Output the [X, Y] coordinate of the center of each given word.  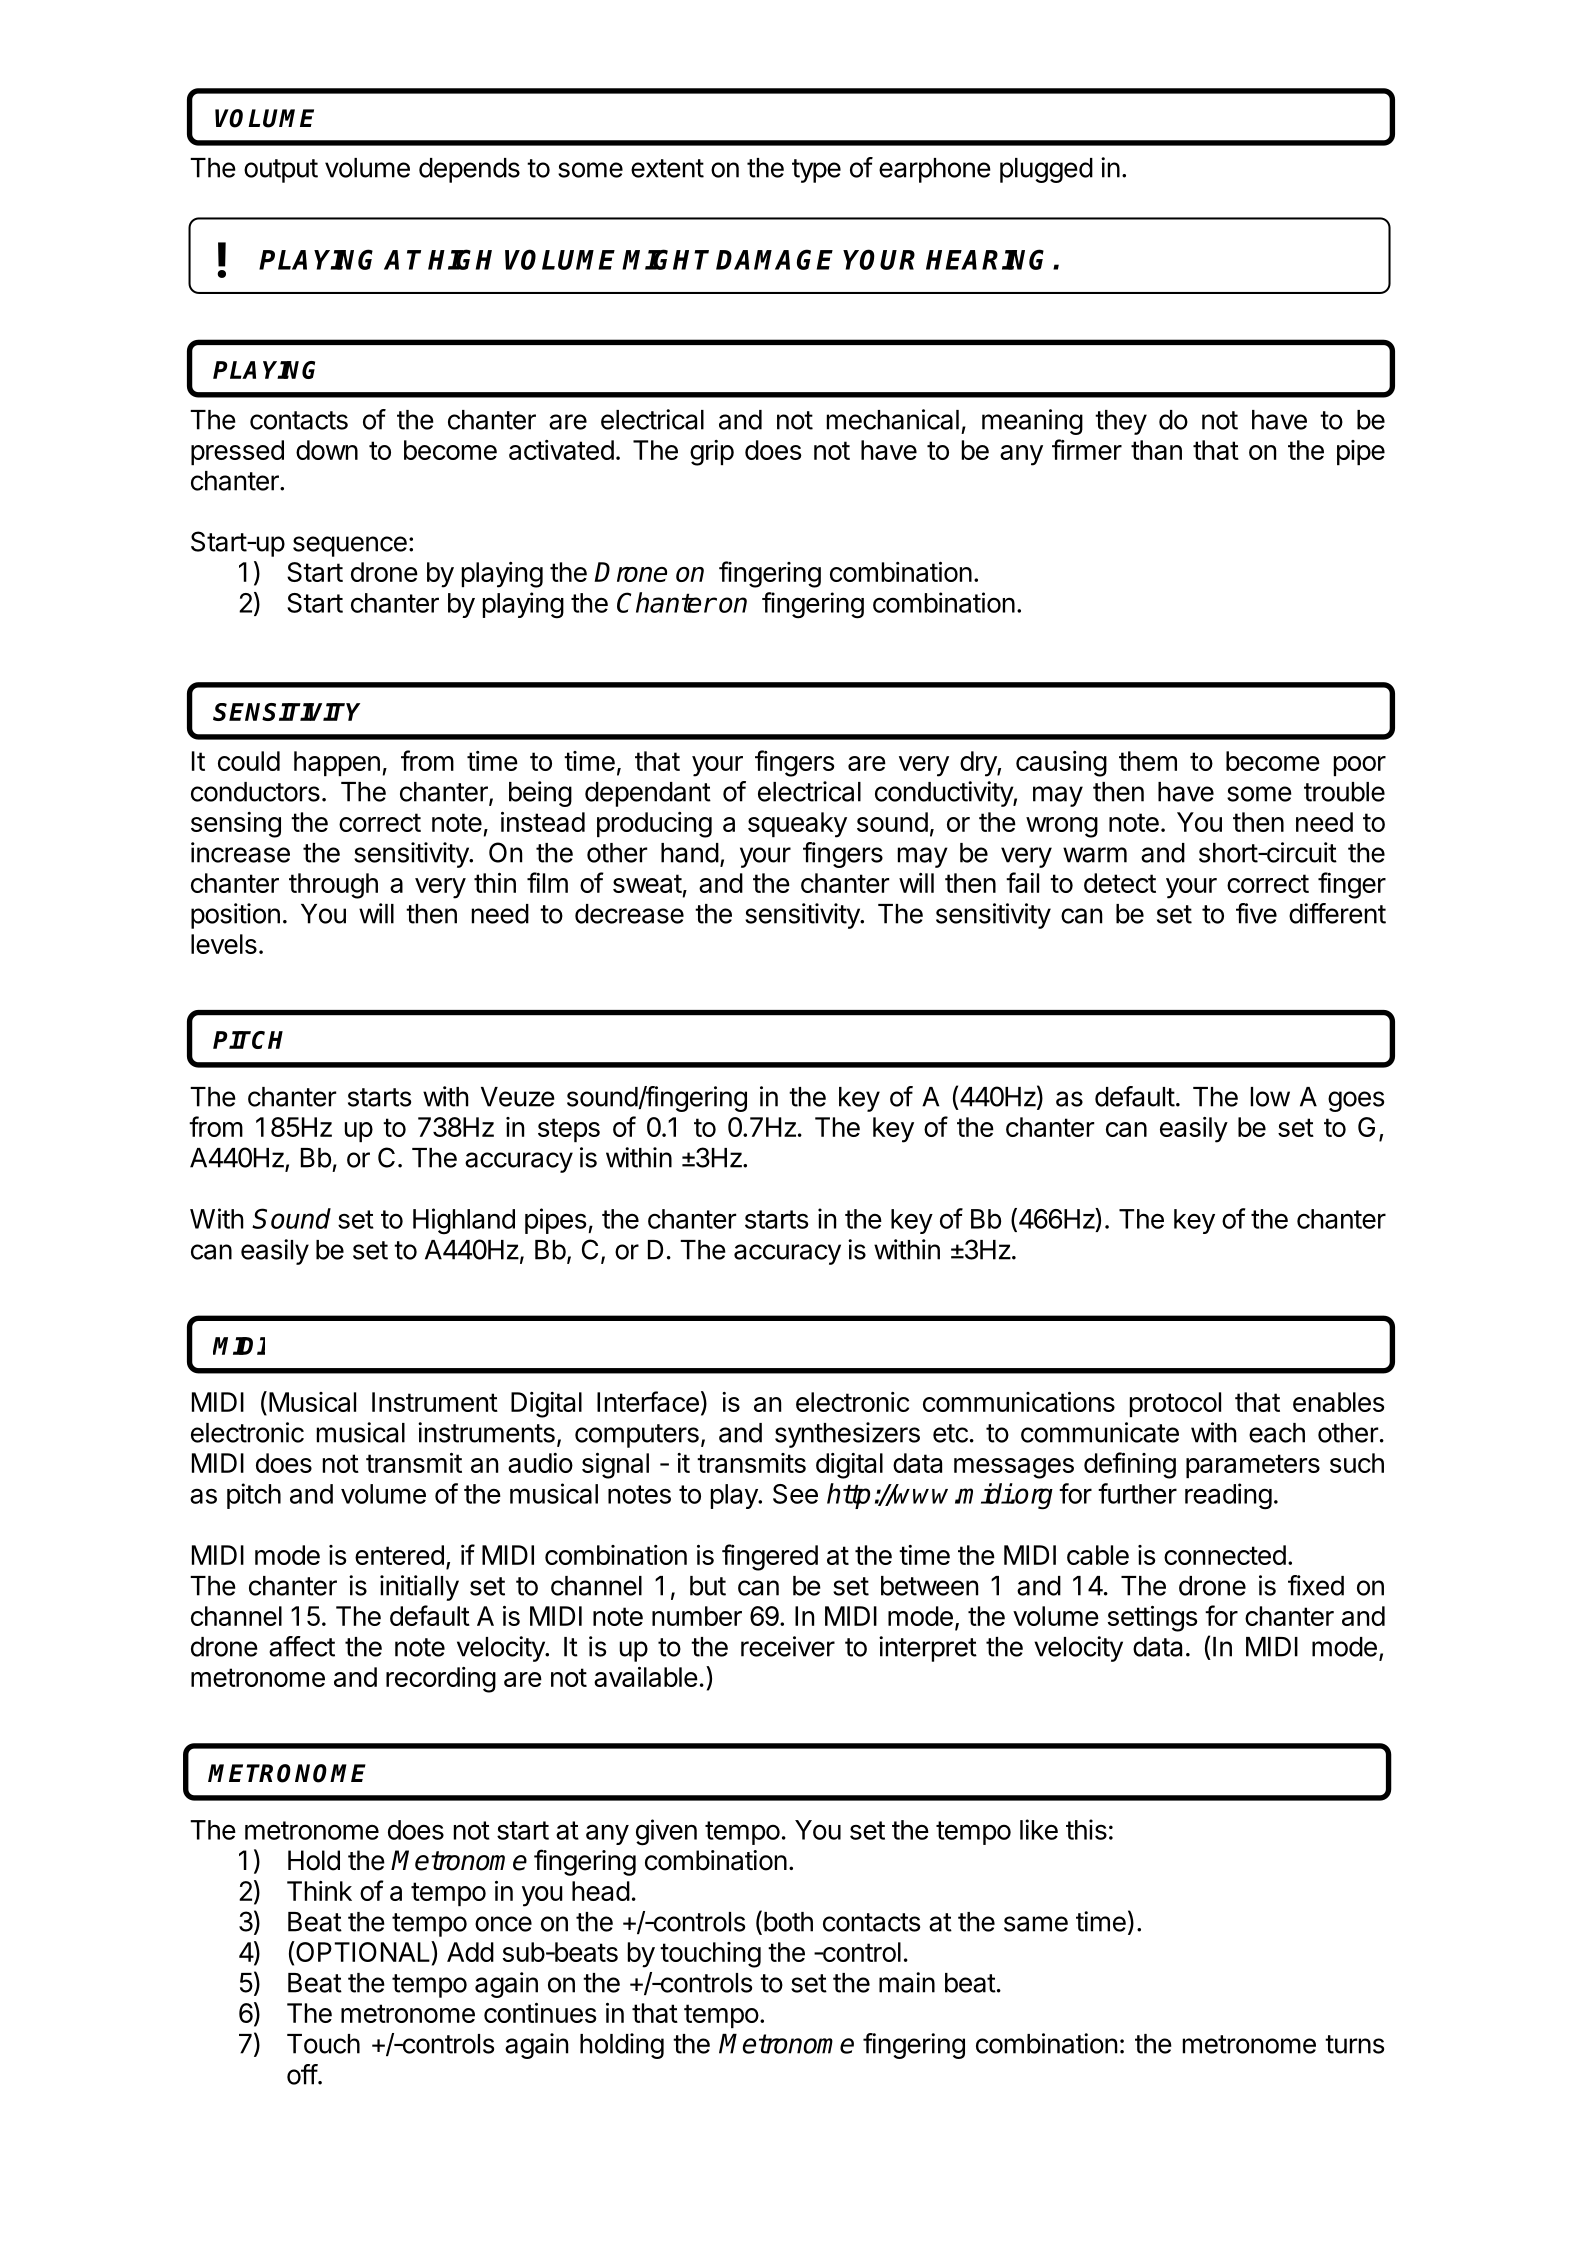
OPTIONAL [363, 1951]
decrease [629, 914]
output [281, 171]
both [787, 1922]
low [1270, 1097]
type [816, 171]
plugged [1046, 170]
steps [569, 1130]
